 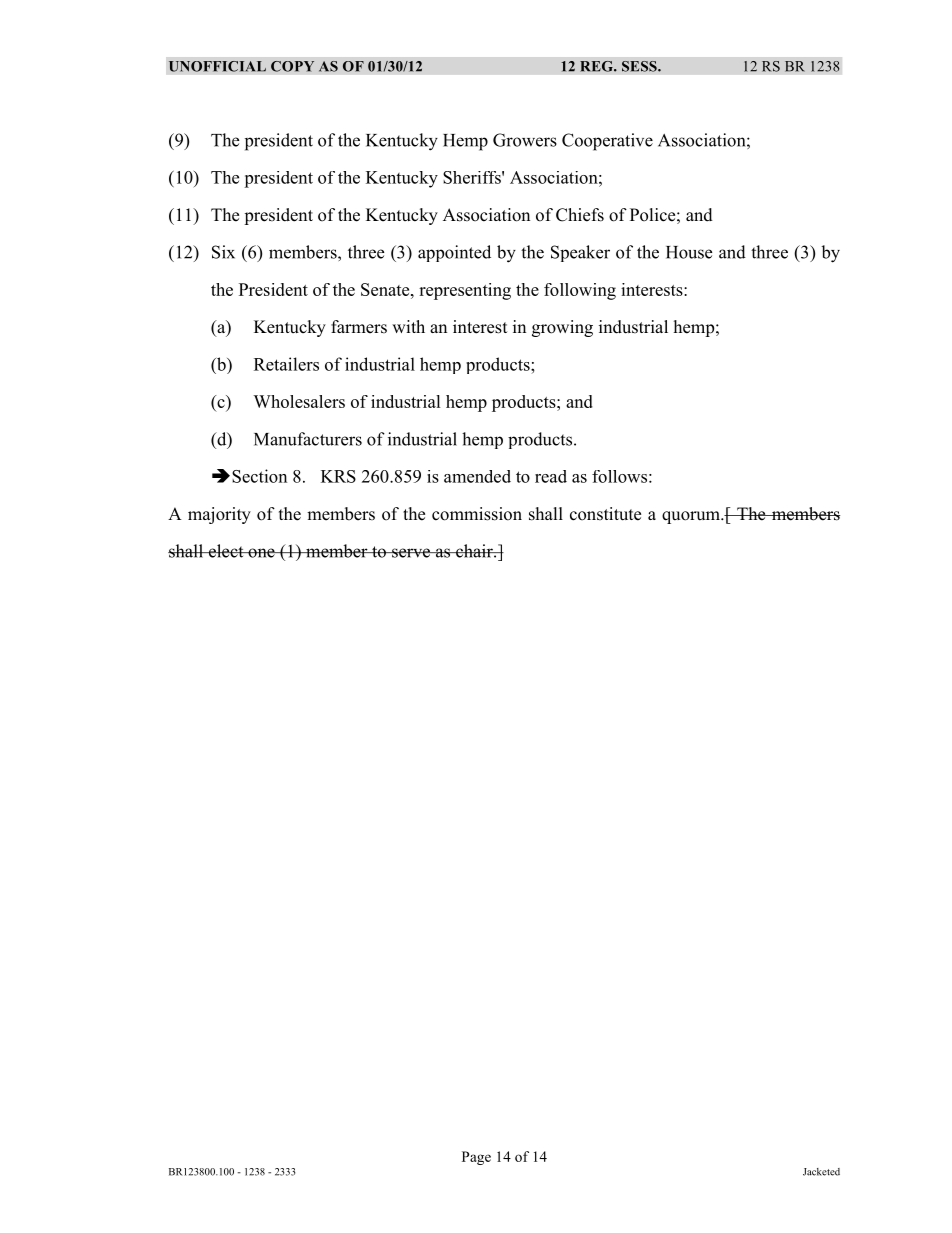 What do you see at coordinates (261, 553) in the screenshot?
I see `one` at bounding box center [261, 553].
